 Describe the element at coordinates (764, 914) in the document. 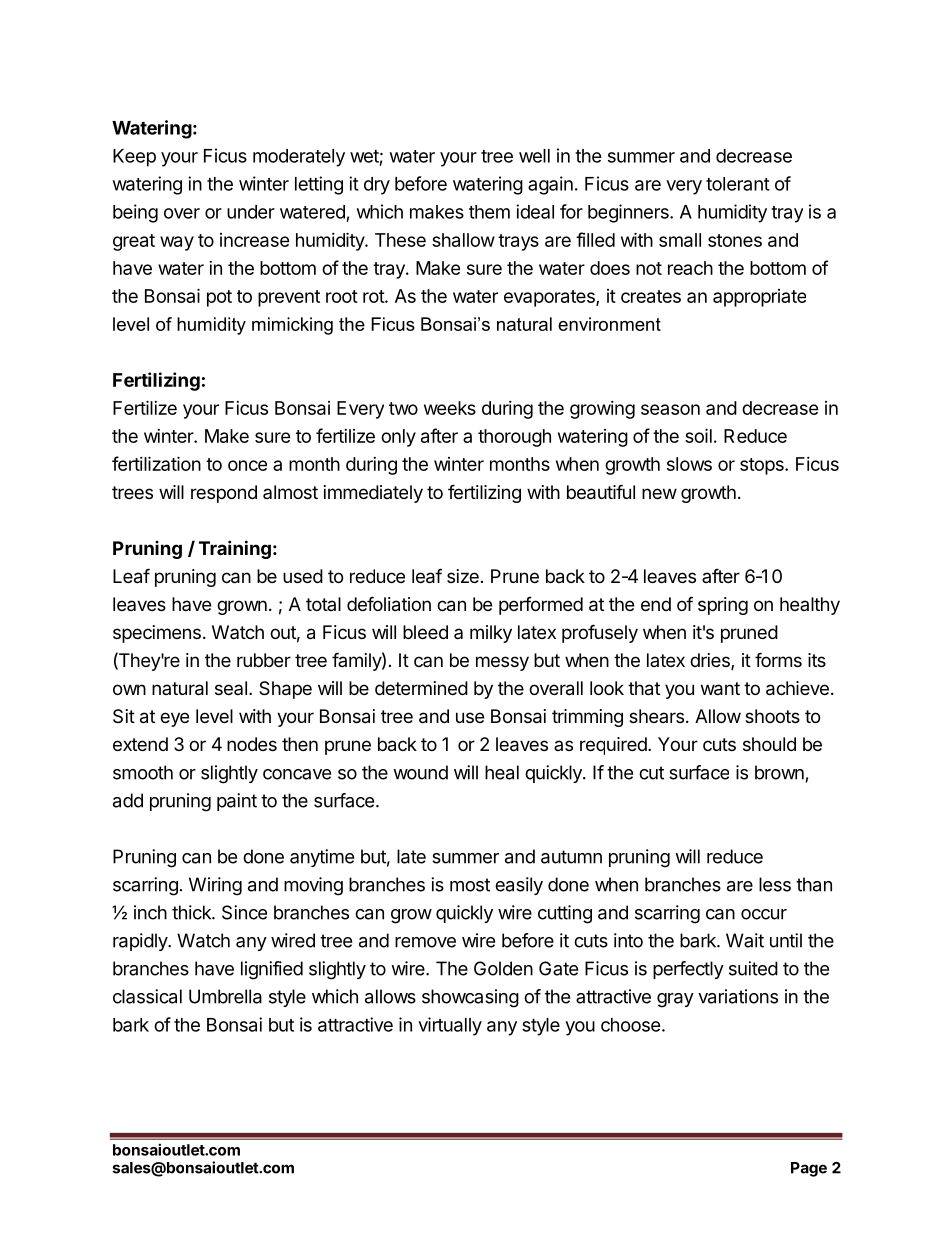

I see `occur` at that location.
